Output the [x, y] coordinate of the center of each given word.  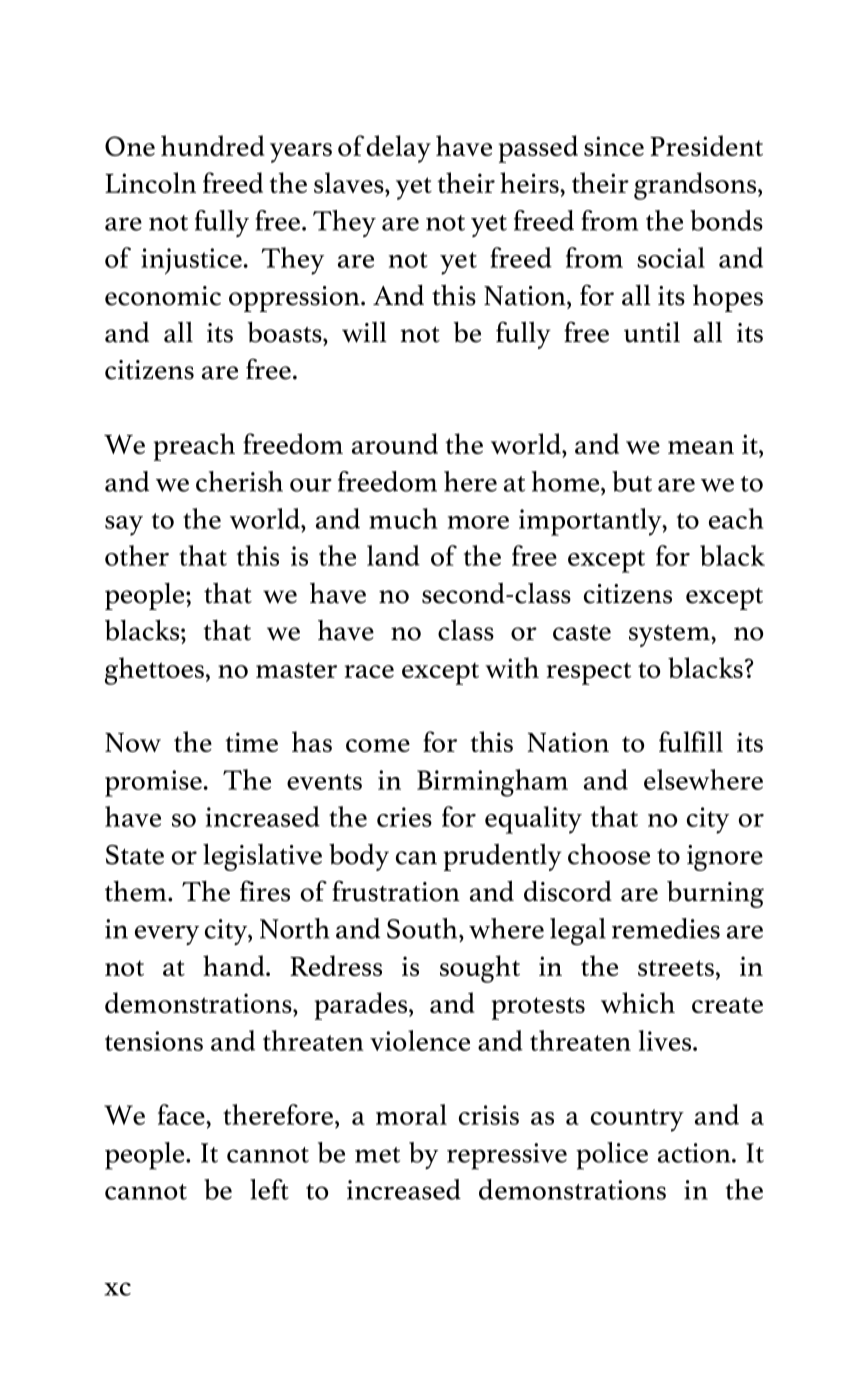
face [182, 1114]
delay [398, 149]
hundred [213, 145]
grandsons [695, 186]
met [377, 1155]
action [695, 1153]
